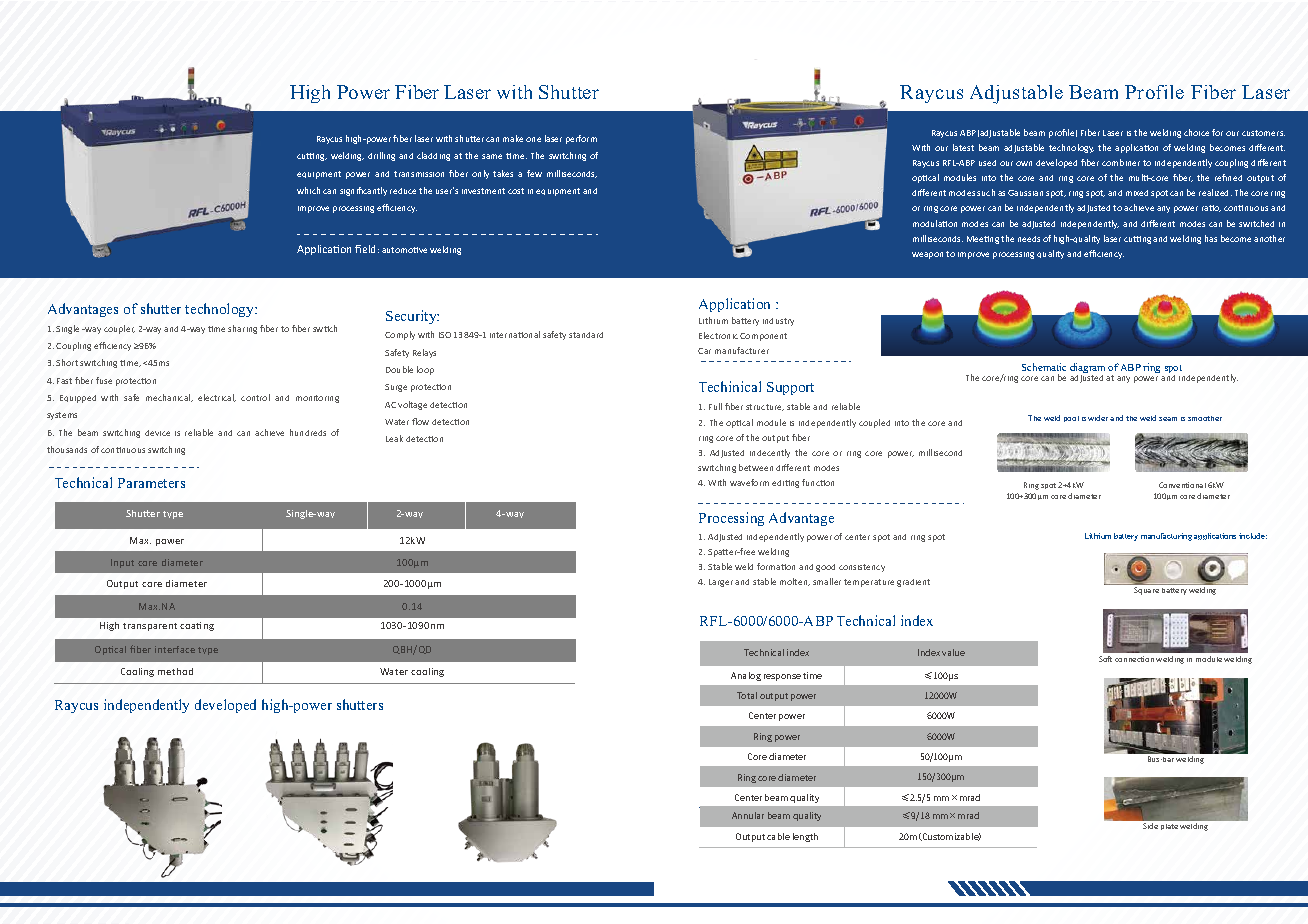  What do you see at coordinates (749, 482) in the screenshot?
I see `waveform` at bounding box center [749, 482].
